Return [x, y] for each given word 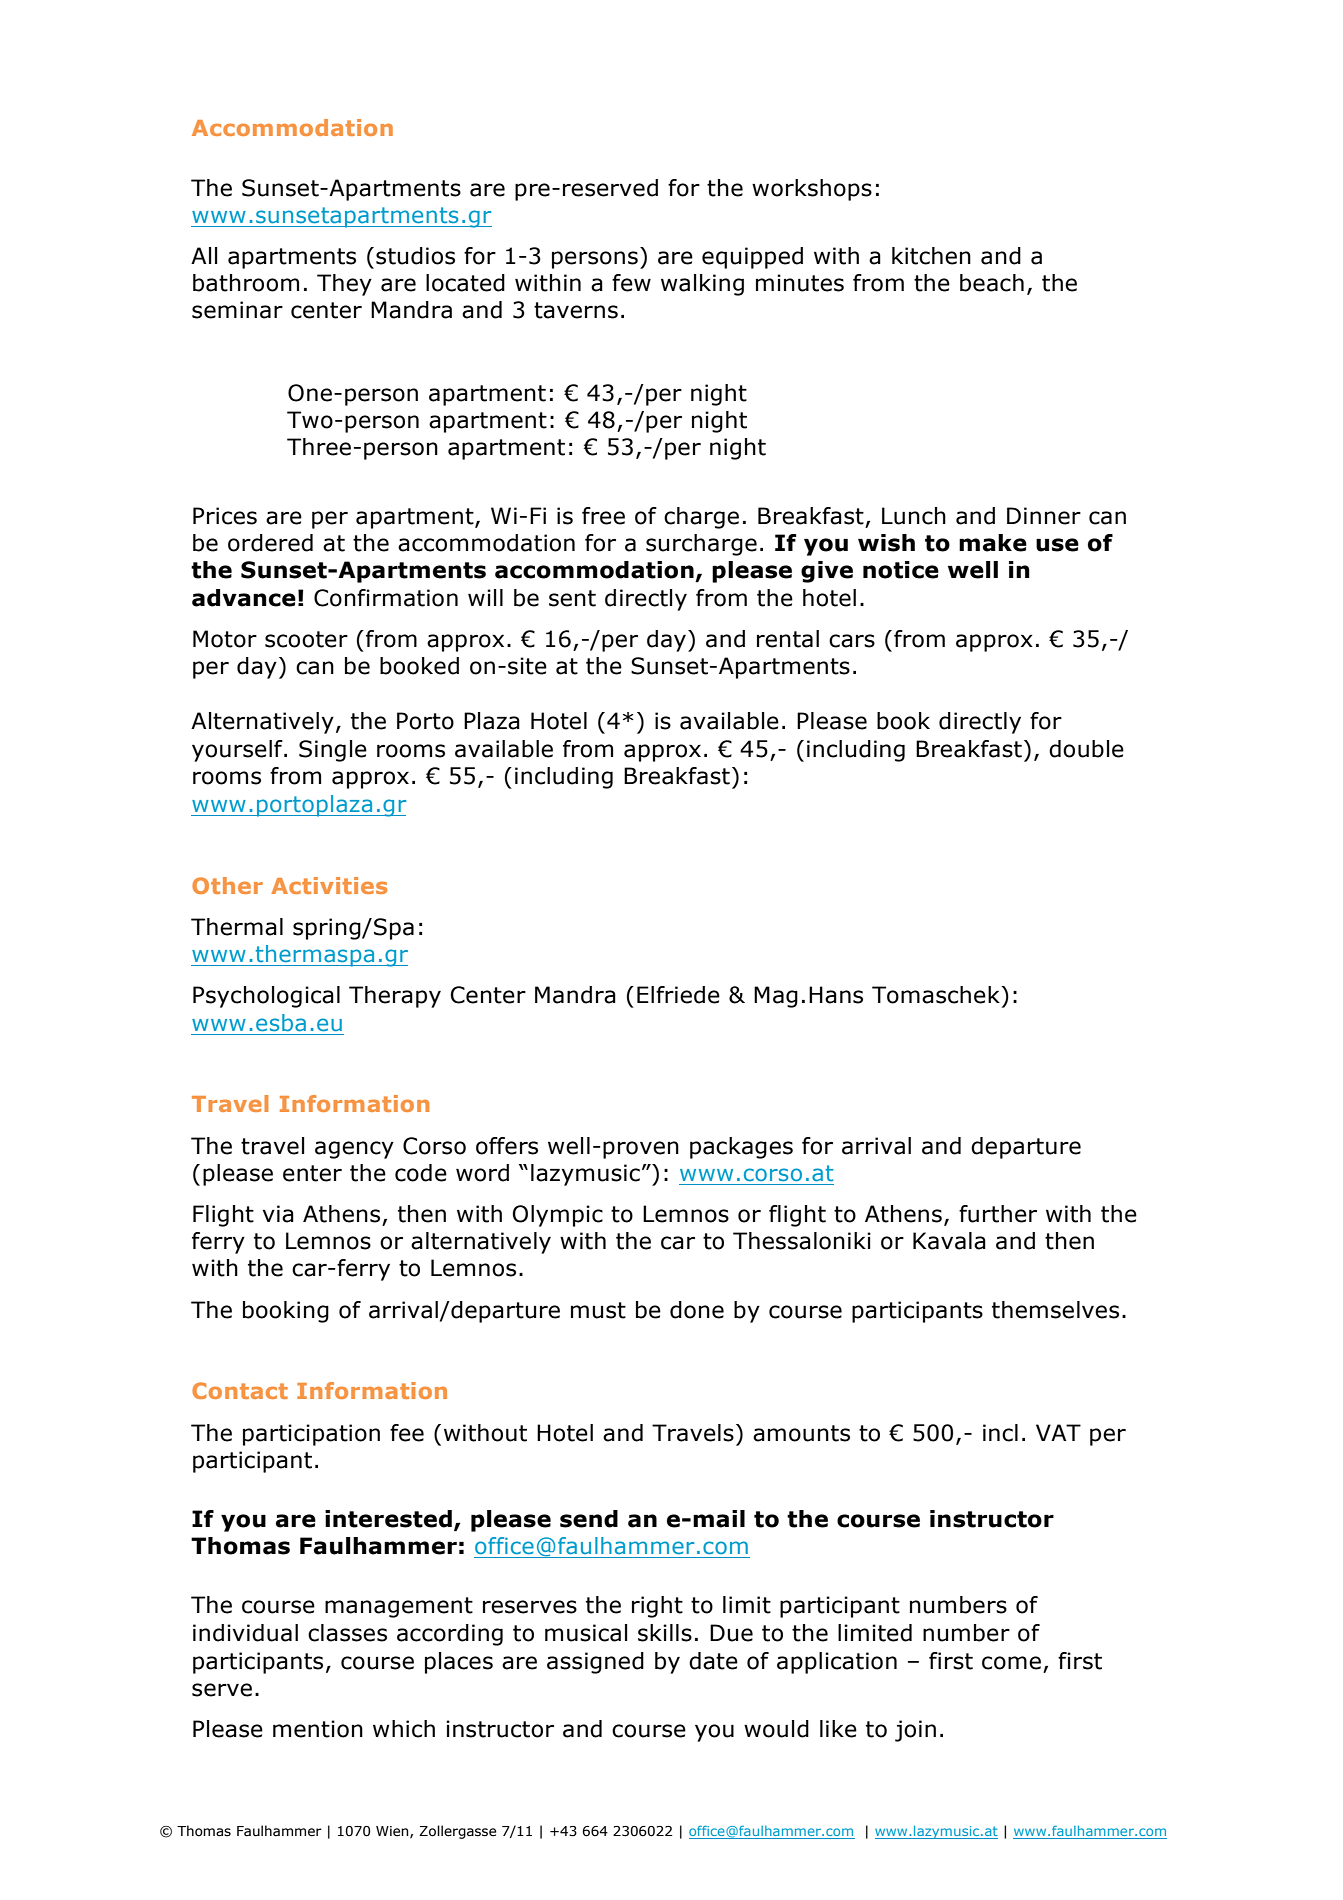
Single [333, 751]
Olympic [557, 1216]
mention [318, 1729]
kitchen [931, 256]
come [1011, 1663]
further [998, 1214]
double [1086, 749]
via [278, 1214]
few [631, 283]
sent [572, 598]
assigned [595, 1663]
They [344, 285]
